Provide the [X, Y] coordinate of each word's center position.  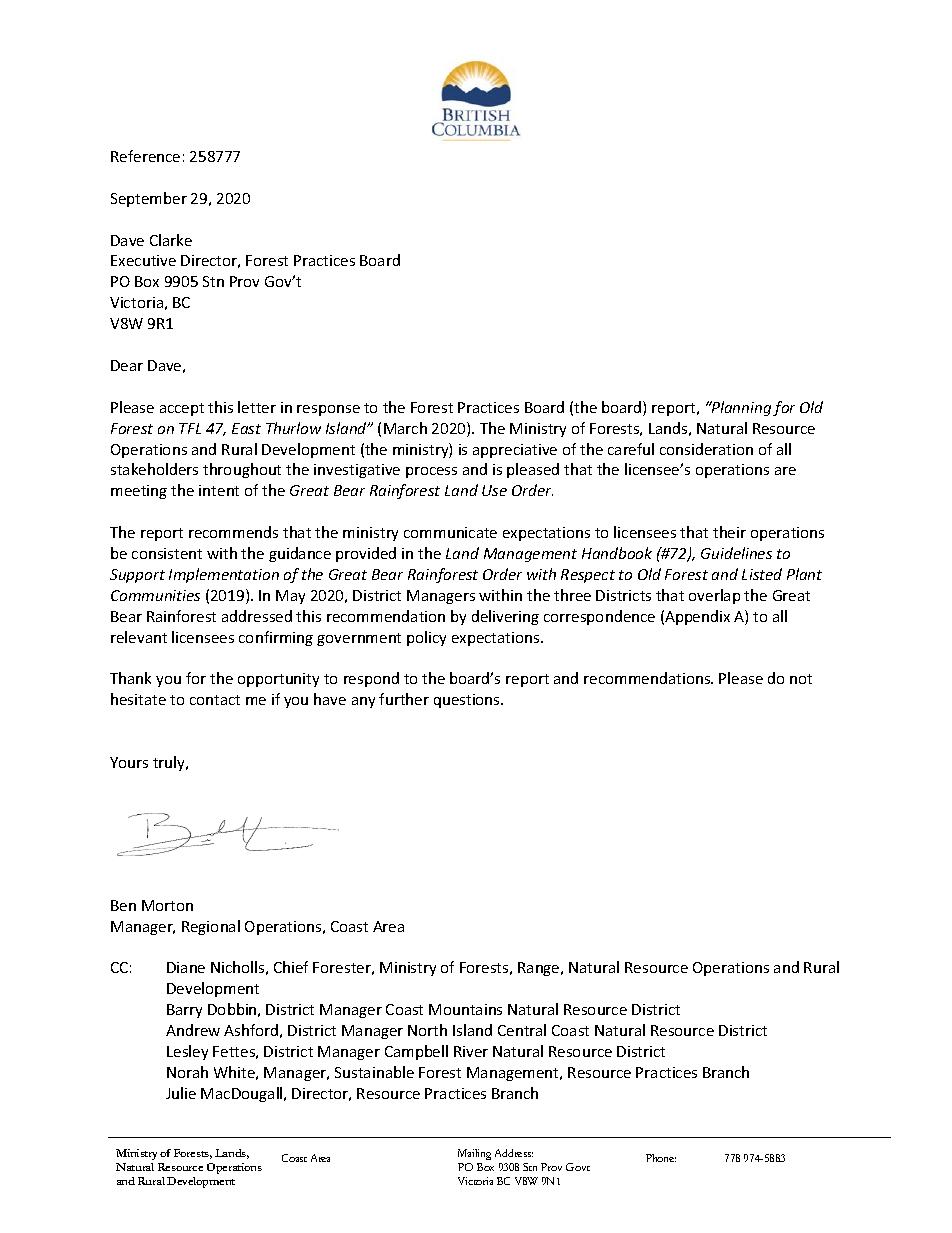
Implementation [224, 575]
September [149, 199]
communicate [450, 532]
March [405, 428]
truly [170, 763]
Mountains [465, 1009]
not [801, 679]
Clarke [171, 240]
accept [182, 409]
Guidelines [736, 553]
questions [468, 701]
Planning [740, 408]
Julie [181, 1093]
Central [522, 1030]
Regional [211, 927]
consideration [706, 449]
